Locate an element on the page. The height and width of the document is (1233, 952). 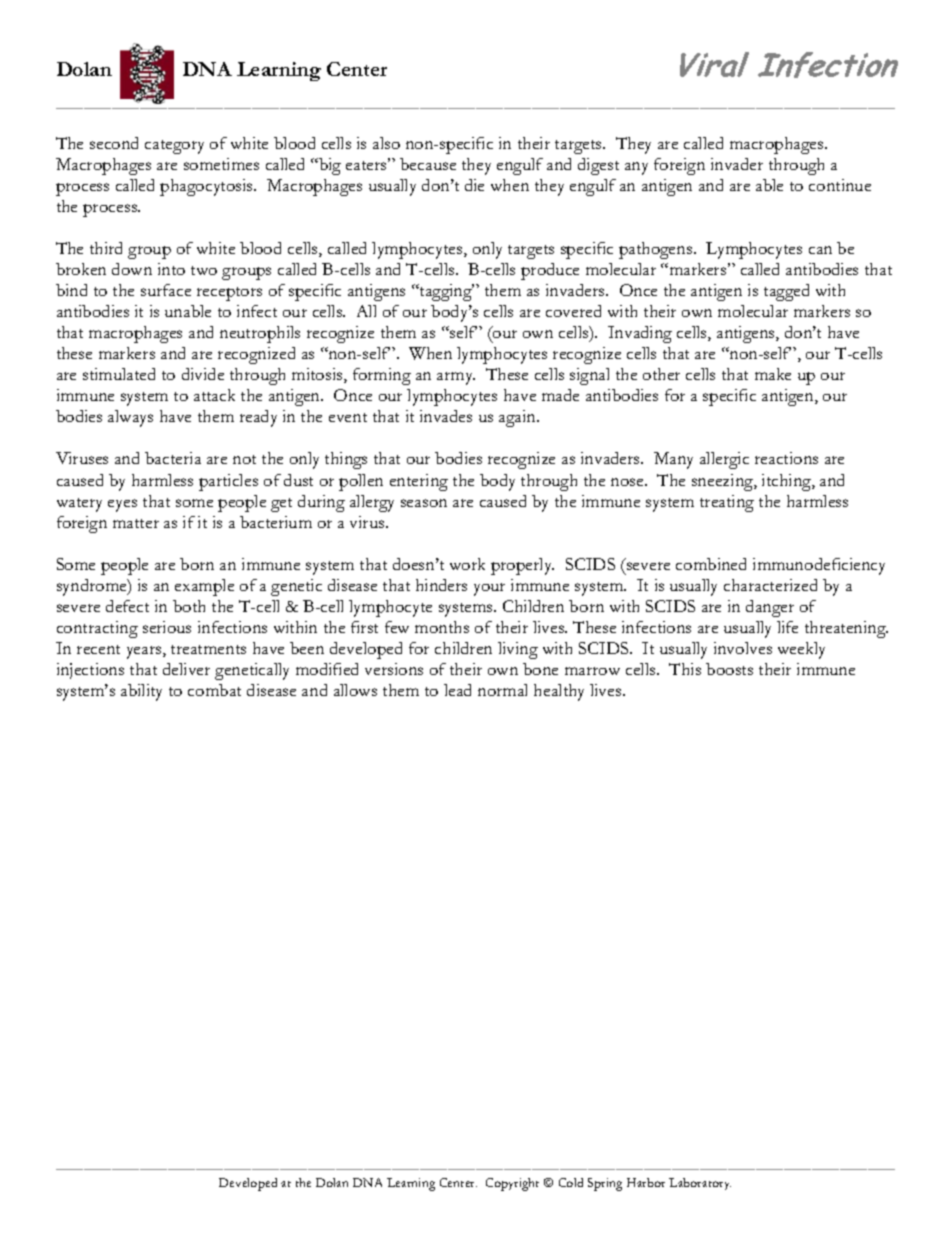
deliver is located at coordinates (186, 669).
